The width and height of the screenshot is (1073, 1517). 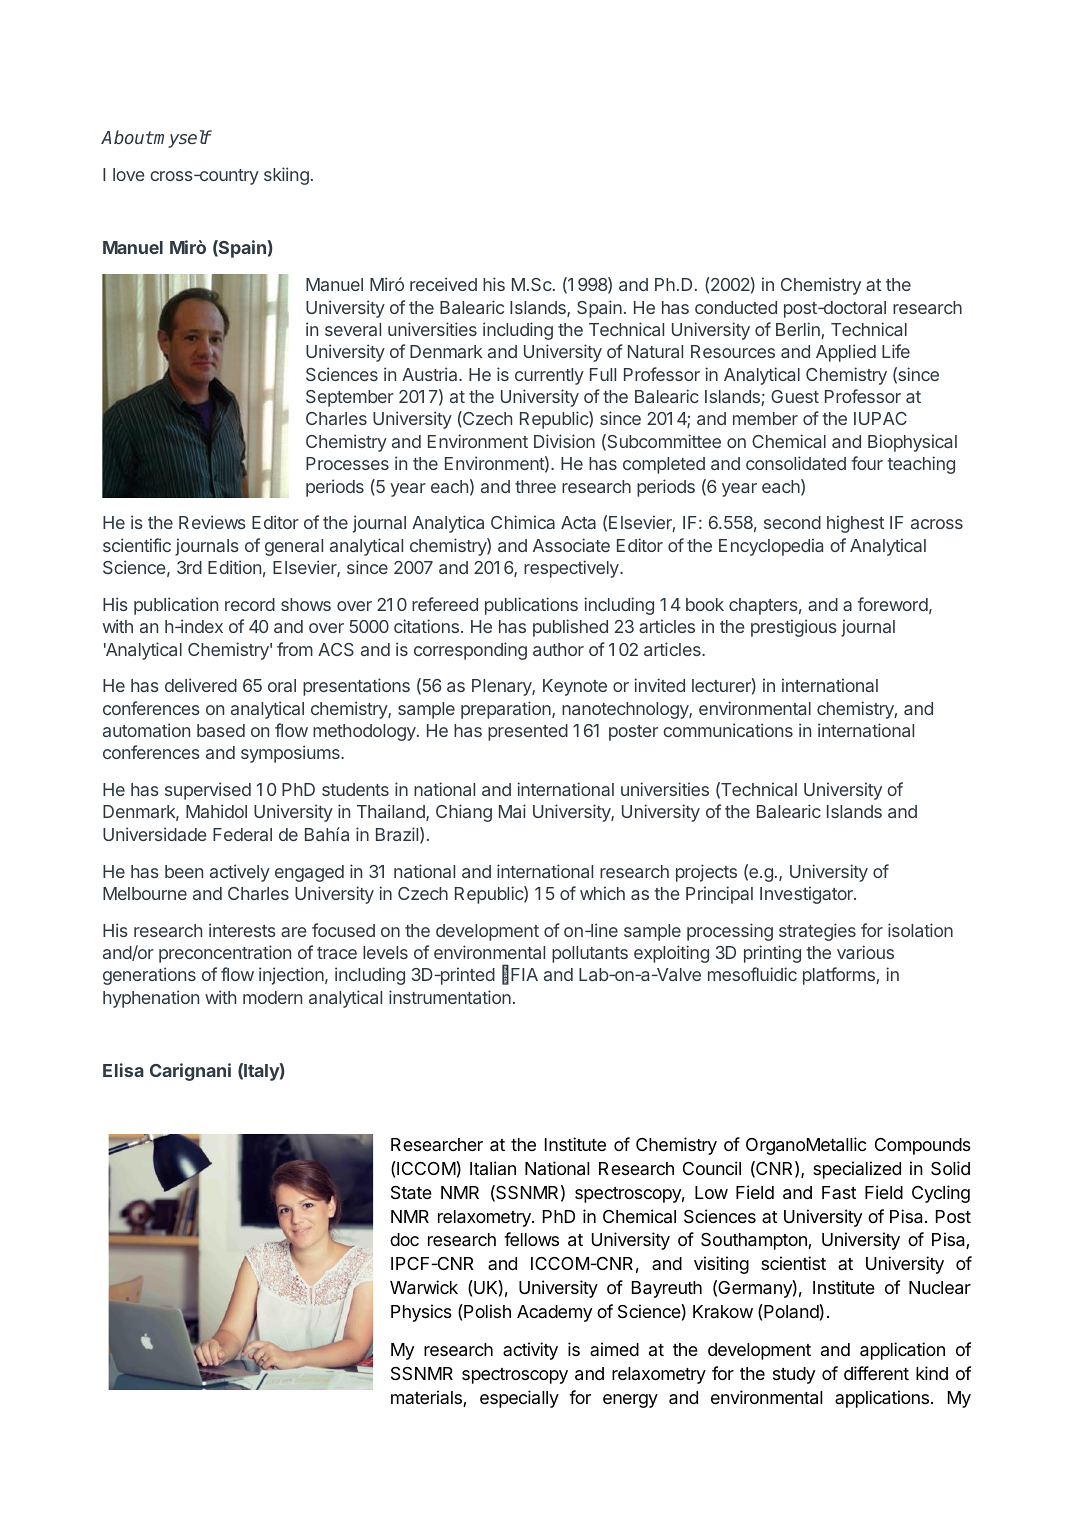 I want to click on presented, so click(x=528, y=732).
